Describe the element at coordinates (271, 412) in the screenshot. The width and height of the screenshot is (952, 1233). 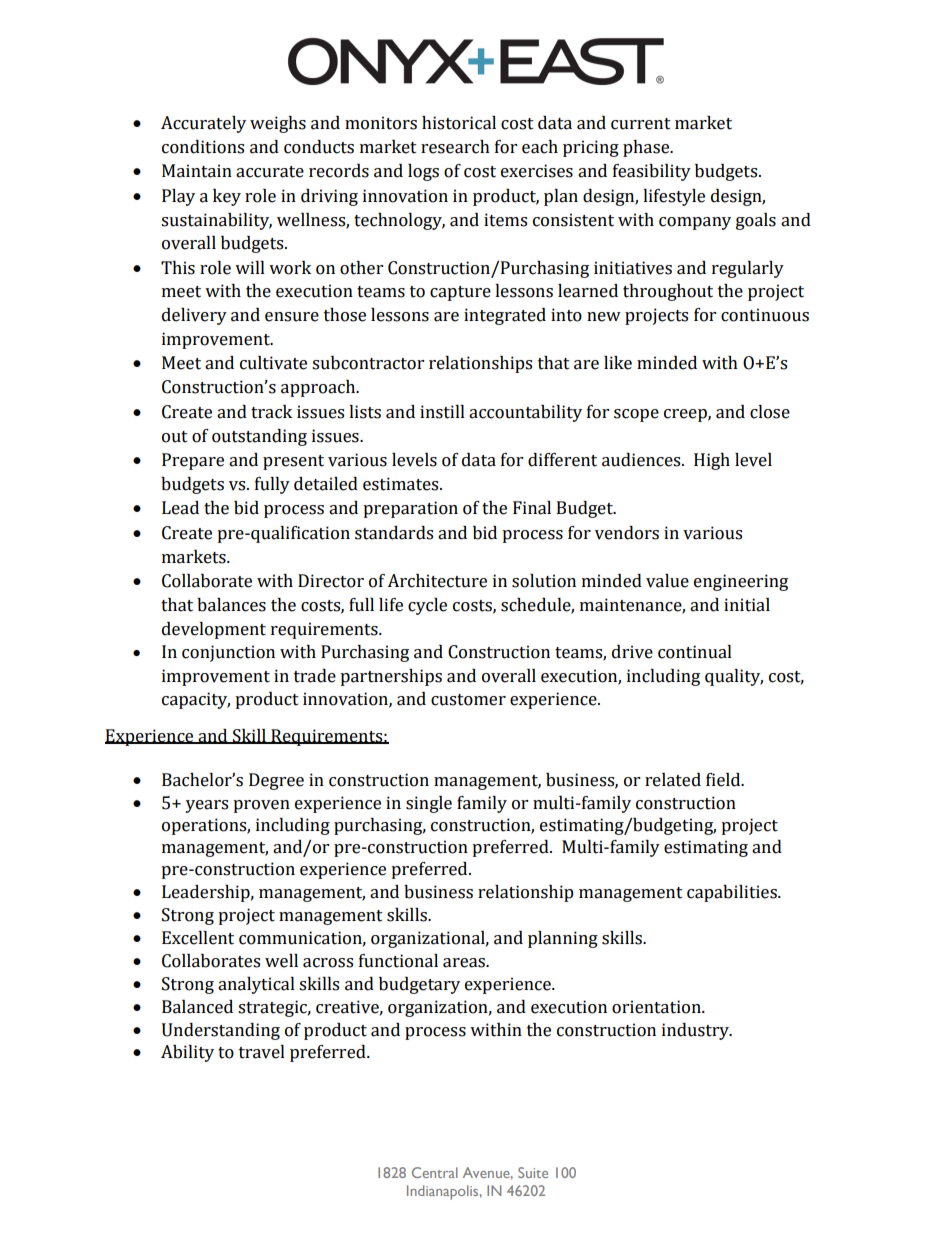
I see `track` at that location.
